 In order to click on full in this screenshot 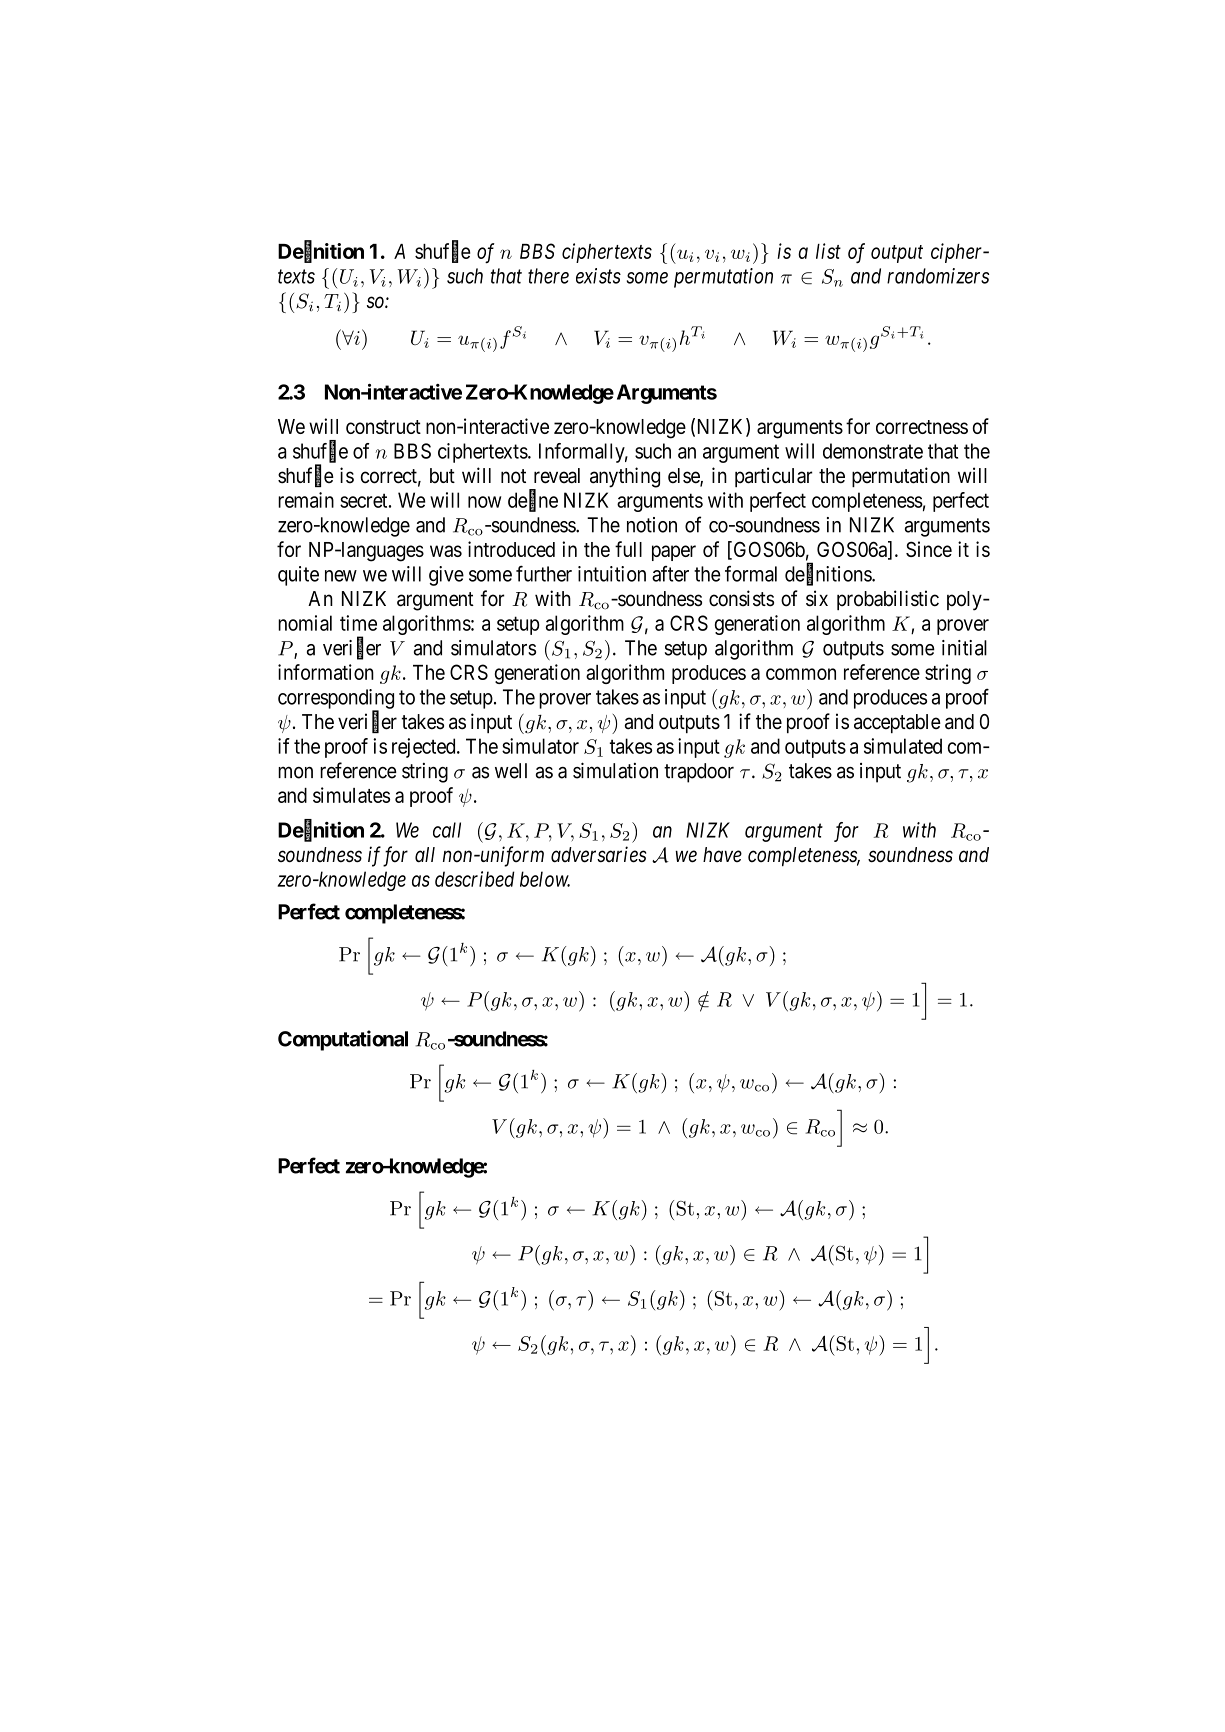, I will do `click(628, 549)`.
